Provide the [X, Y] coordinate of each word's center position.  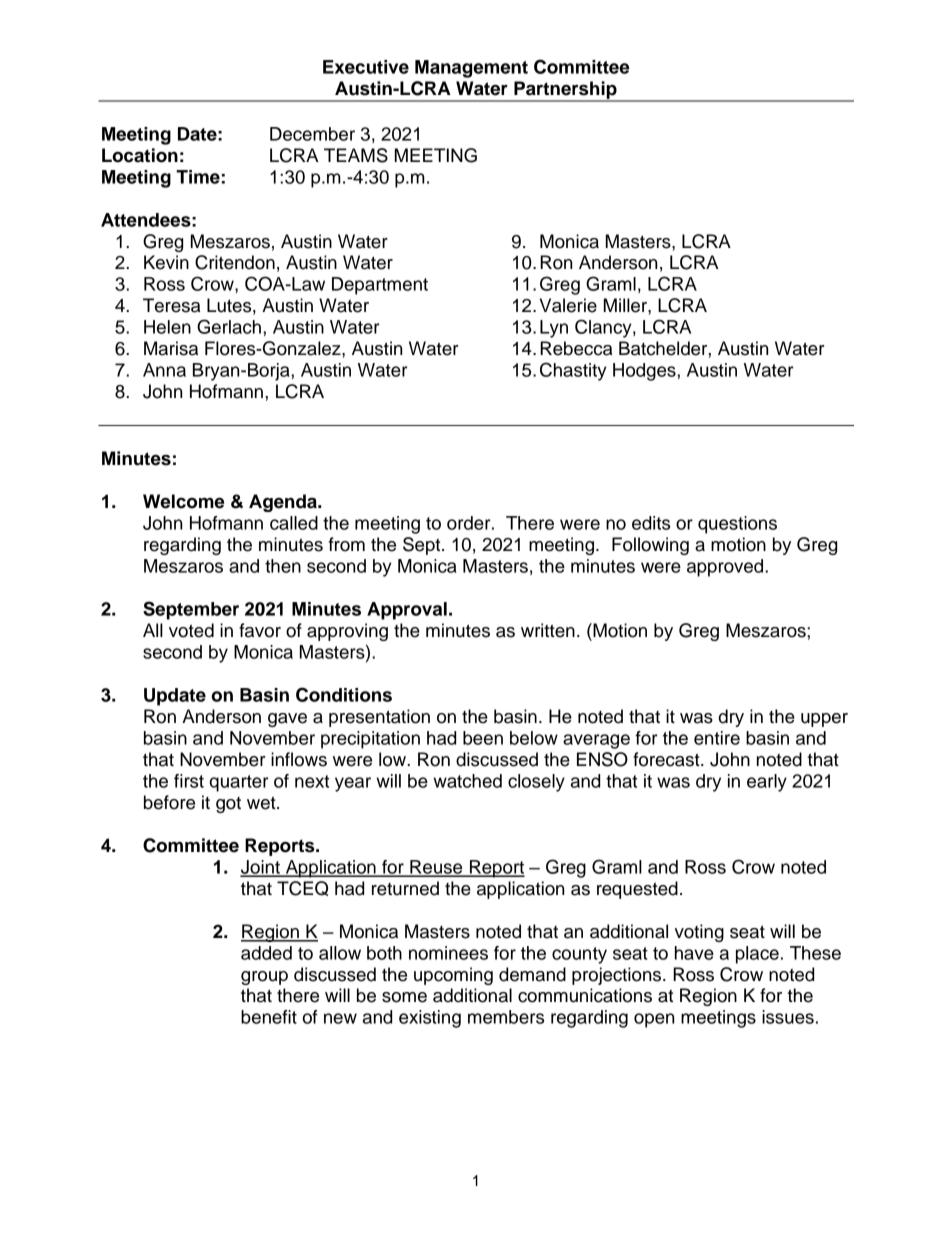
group [264, 978]
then [283, 566]
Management [471, 69]
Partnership [565, 91]
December [312, 134]
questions [737, 525]
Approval [407, 611]
